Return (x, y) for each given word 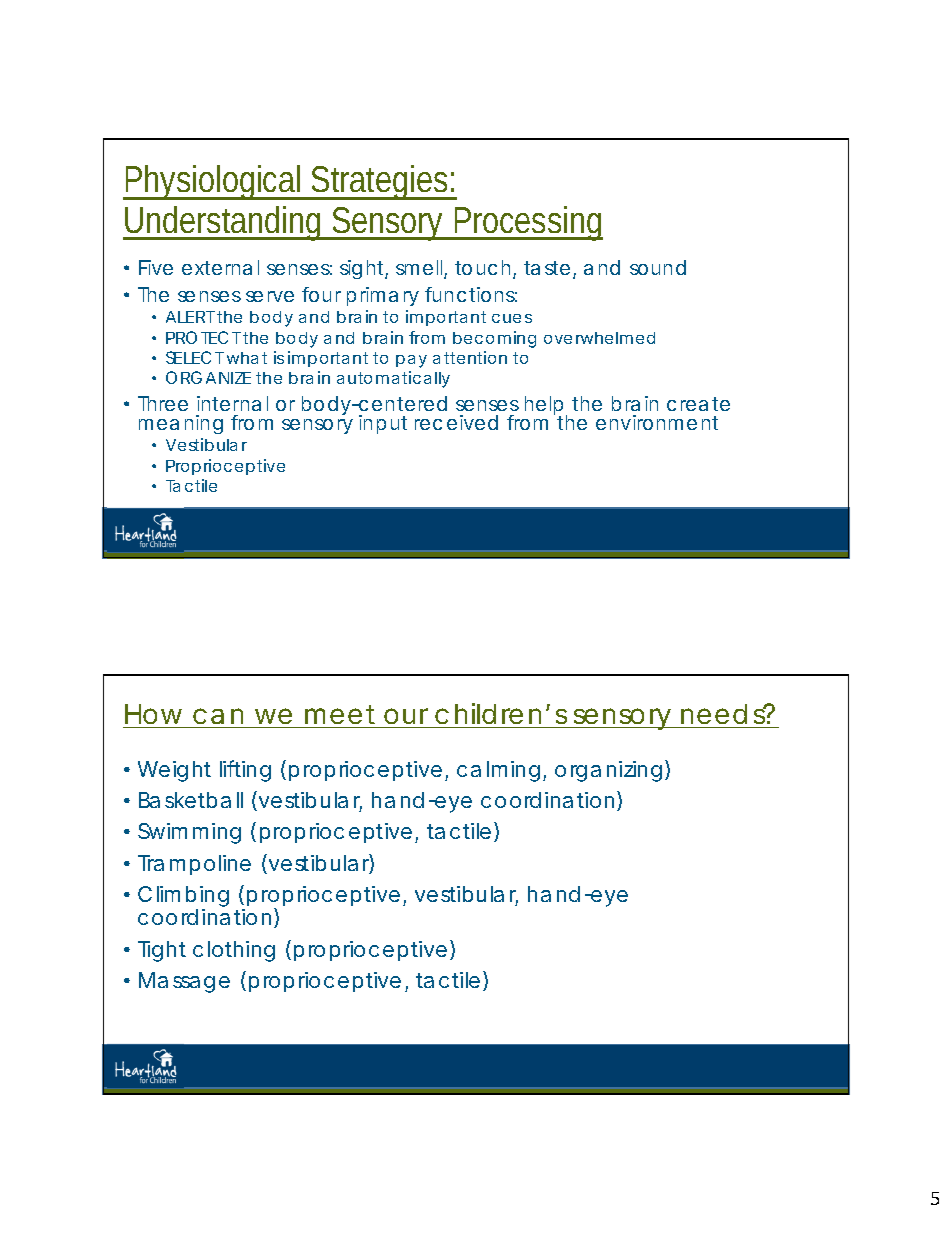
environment (657, 422)
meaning (181, 424)
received (456, 422)
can (218, 716)
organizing (608, 771)
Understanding (225, 223)
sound (658, 267)
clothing (234, 951)
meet (340, 714)
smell (420, 269)
